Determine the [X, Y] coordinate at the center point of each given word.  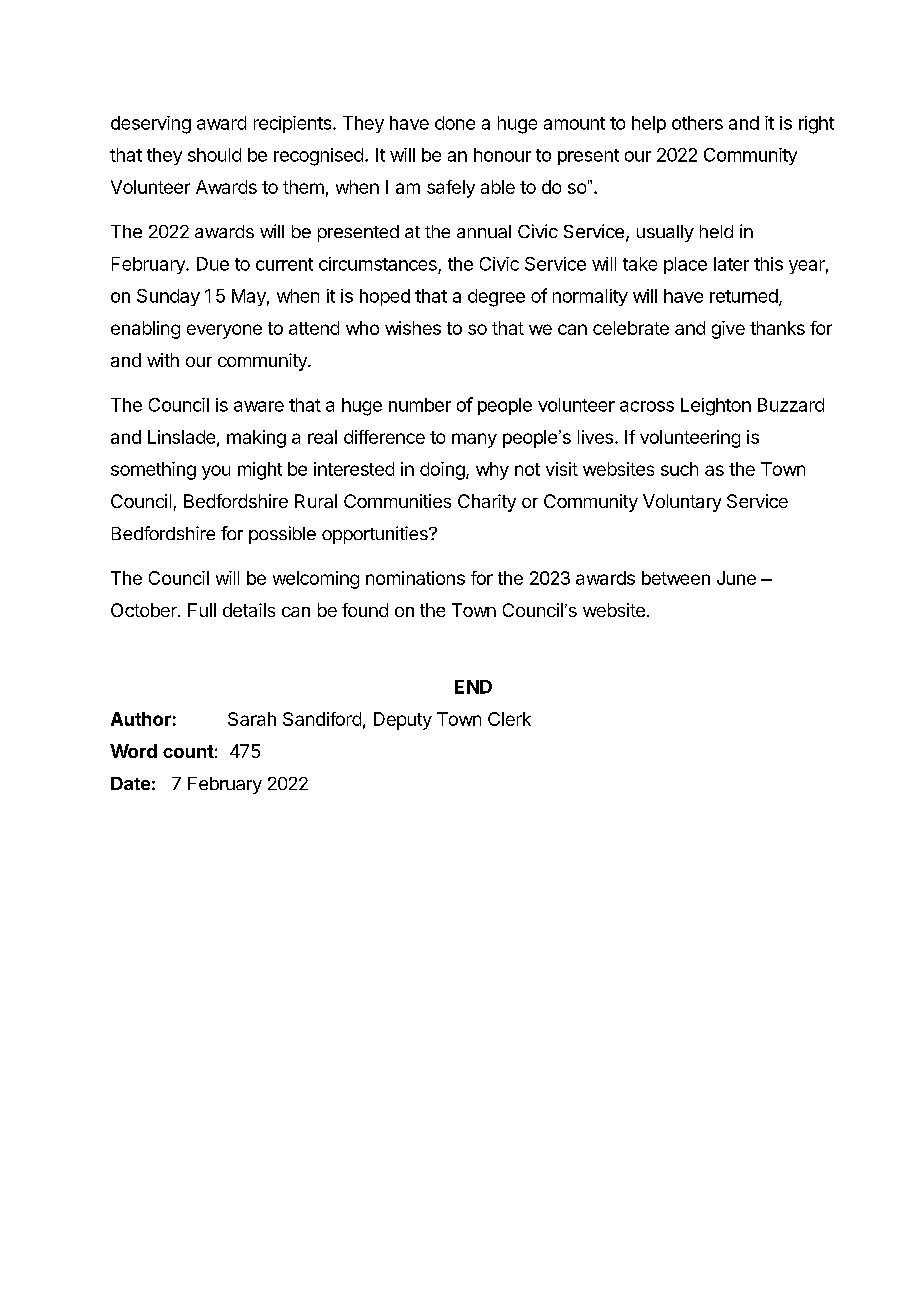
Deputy [403, 721]
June [736, 578]
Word [133, 751]
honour [502, 155]
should [214, 155]
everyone [224, 331]
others [697, 123]
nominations [415, 578]
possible [282, 535]
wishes [413, 328]
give [728, 330]
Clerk [509, 719]
